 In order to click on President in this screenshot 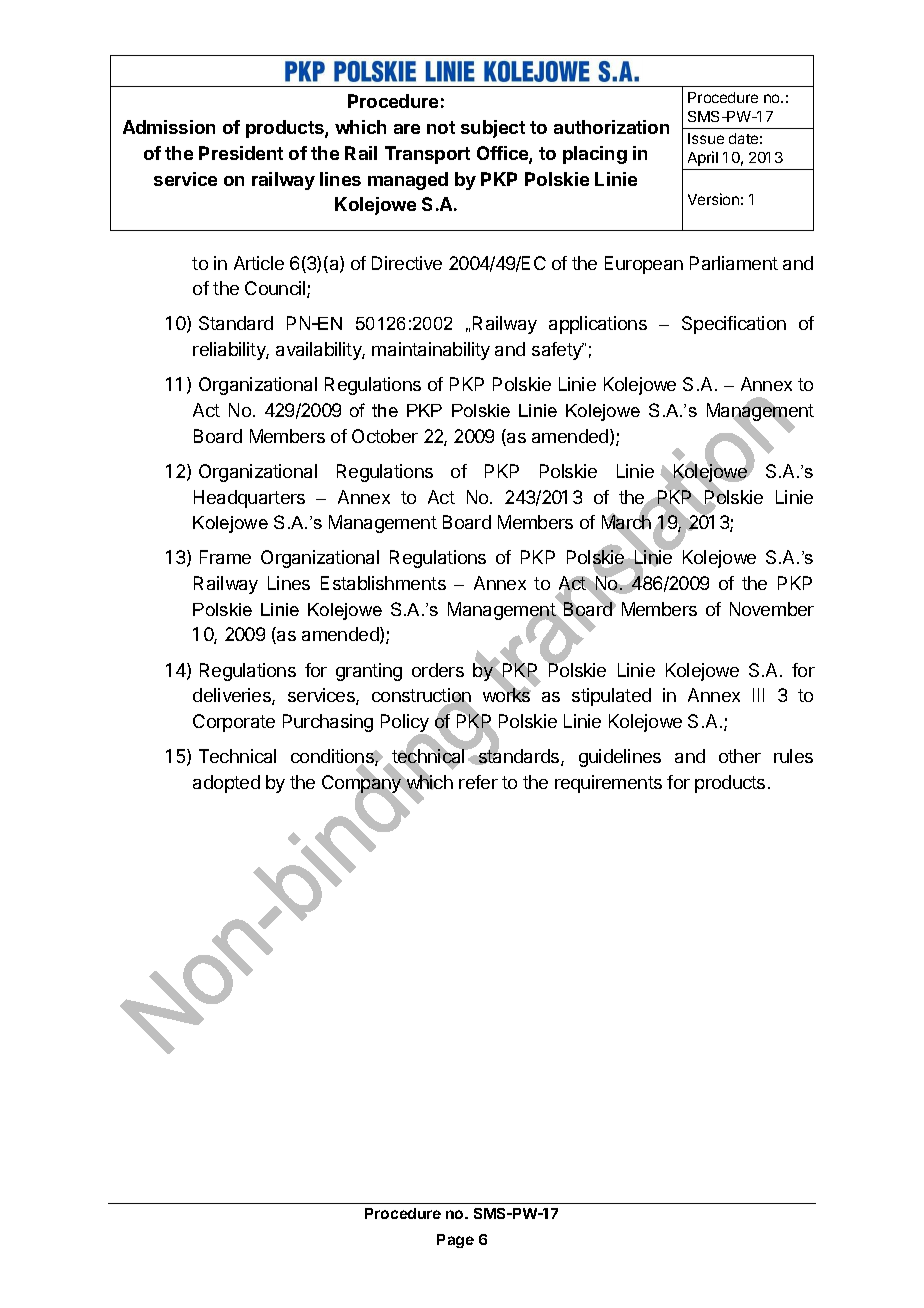, I will do `click(241, 153)`.
